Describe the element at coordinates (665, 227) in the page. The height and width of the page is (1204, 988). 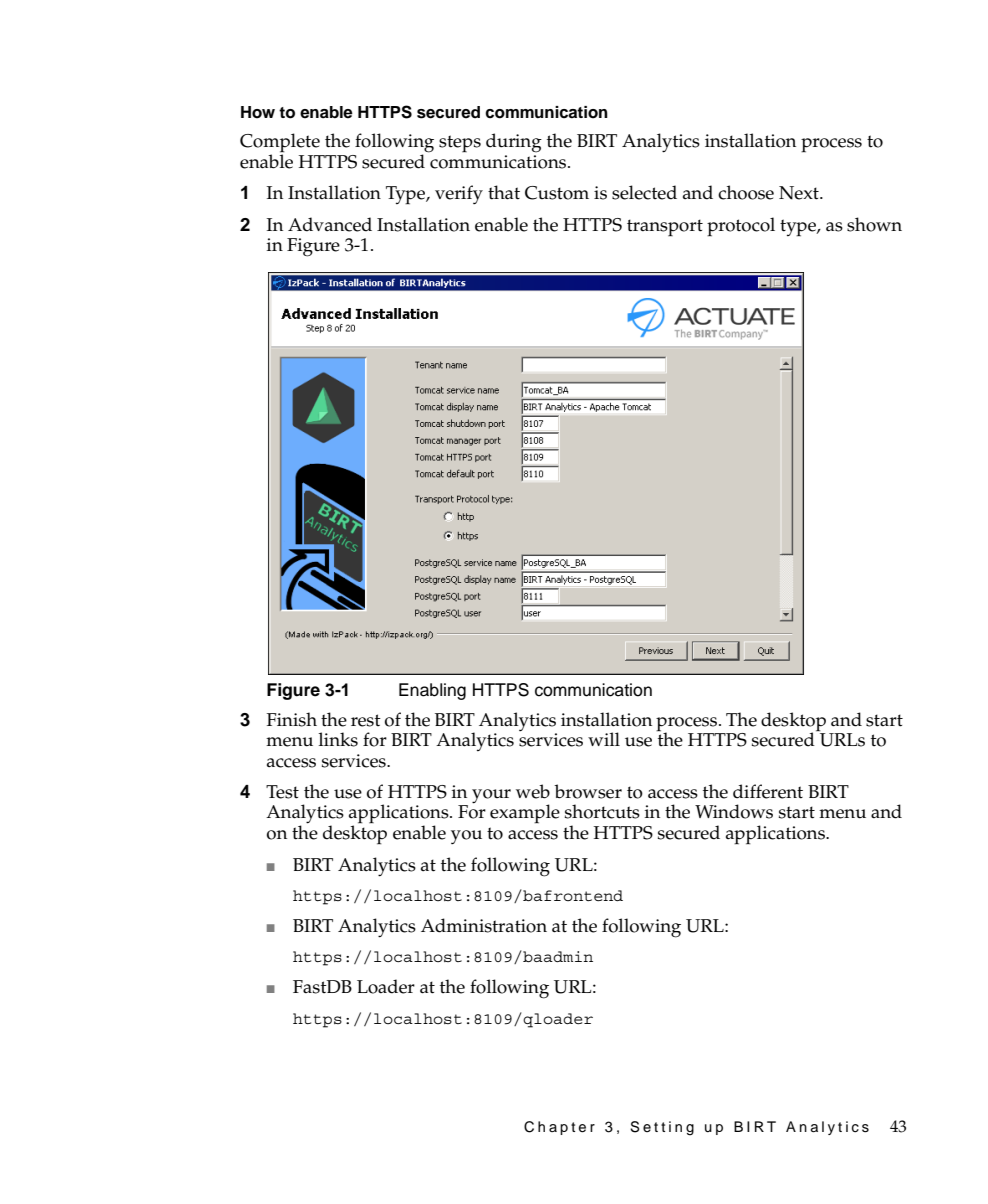
I see `transport` at that location.
